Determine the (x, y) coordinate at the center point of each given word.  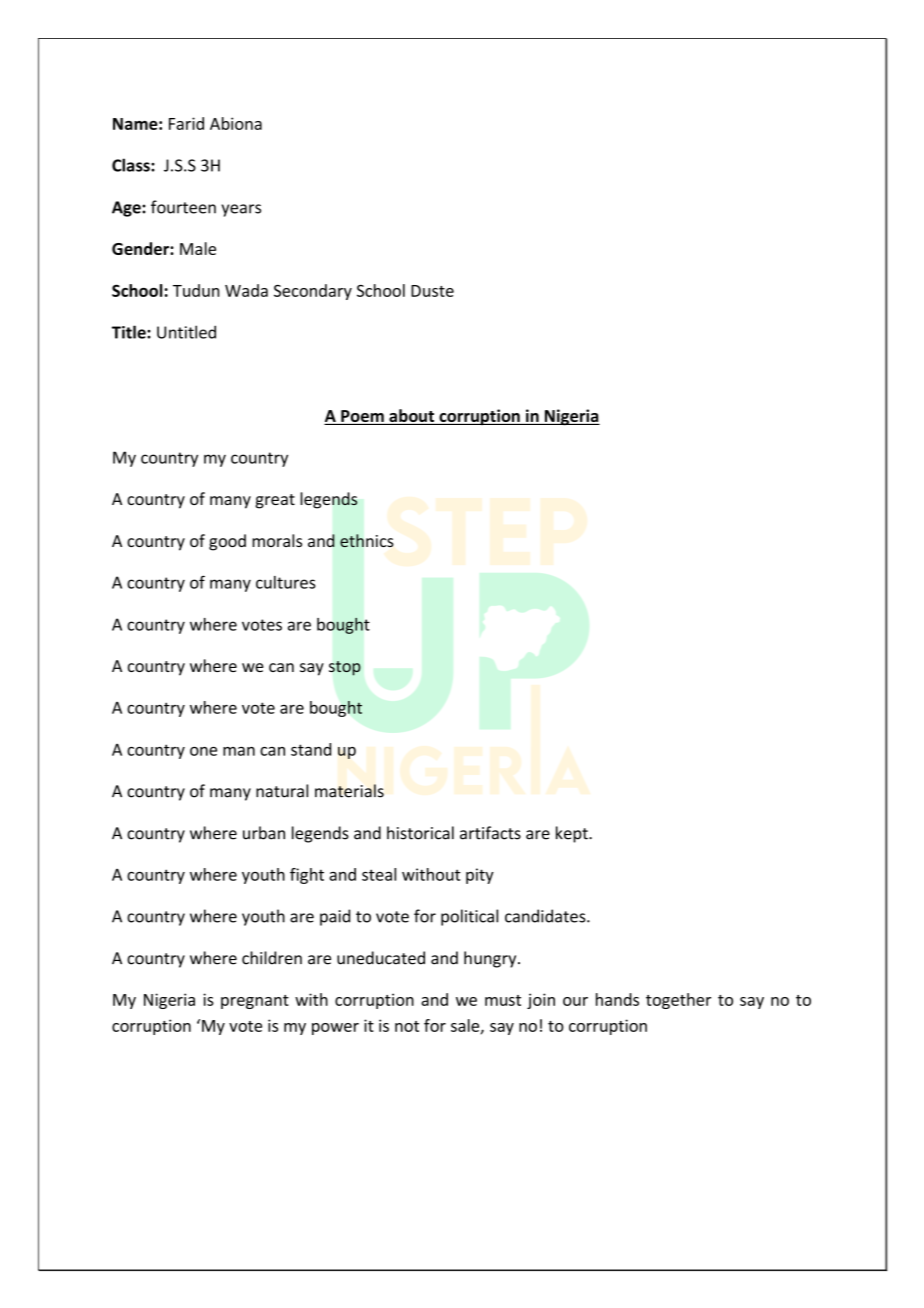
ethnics (367, 540)
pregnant (255, 1002)
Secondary (313, 292)
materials (349, 791)
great (275, 501)
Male (198, 248)
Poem (362, 417)
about (412, 417)
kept (573, 834)
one (203, 751)
